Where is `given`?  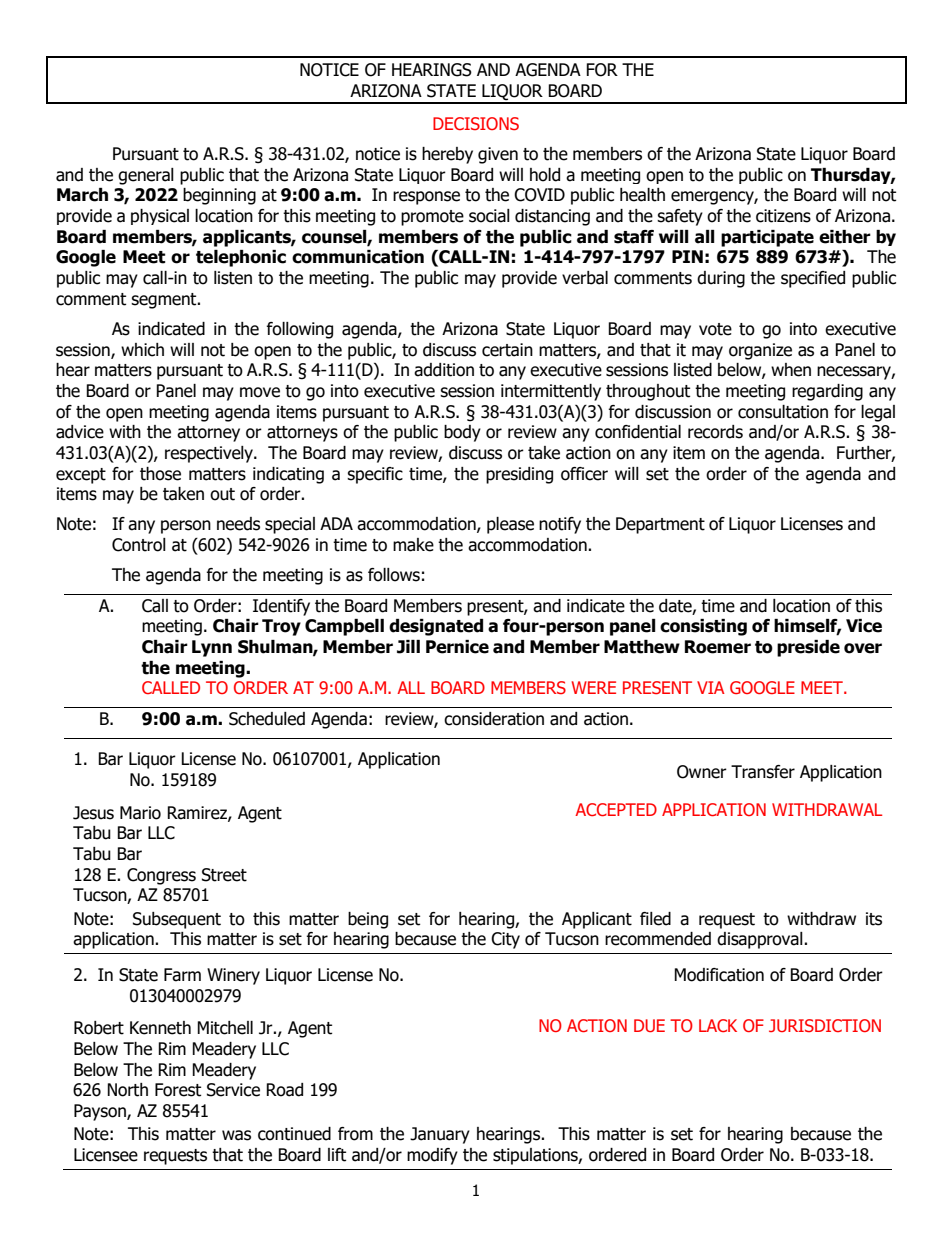
given is located at coordinates (498, 155).
